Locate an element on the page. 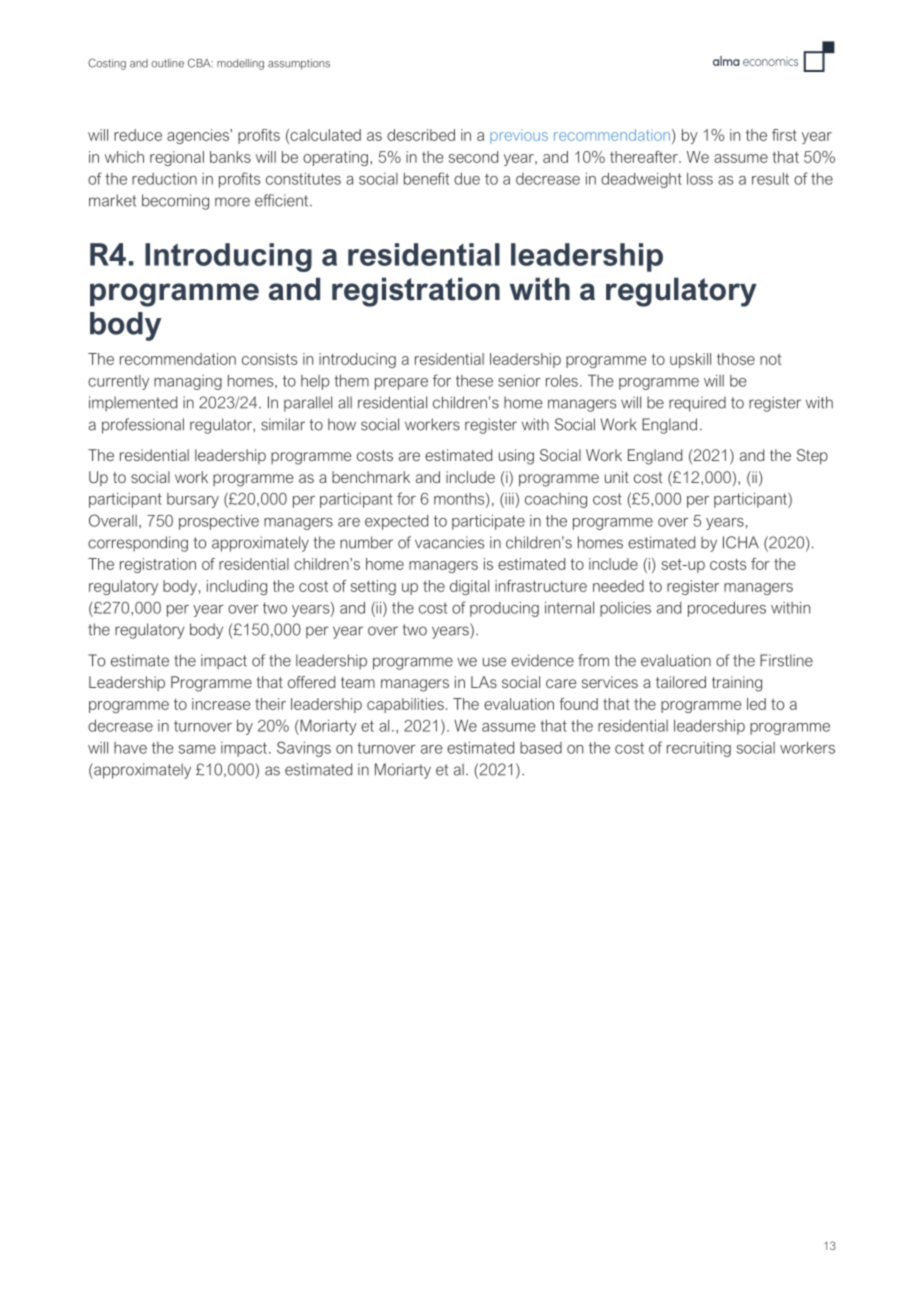 Image resolution: width=924 pixels, height=1307 pixels. required is located at coordinates (697, 404).
